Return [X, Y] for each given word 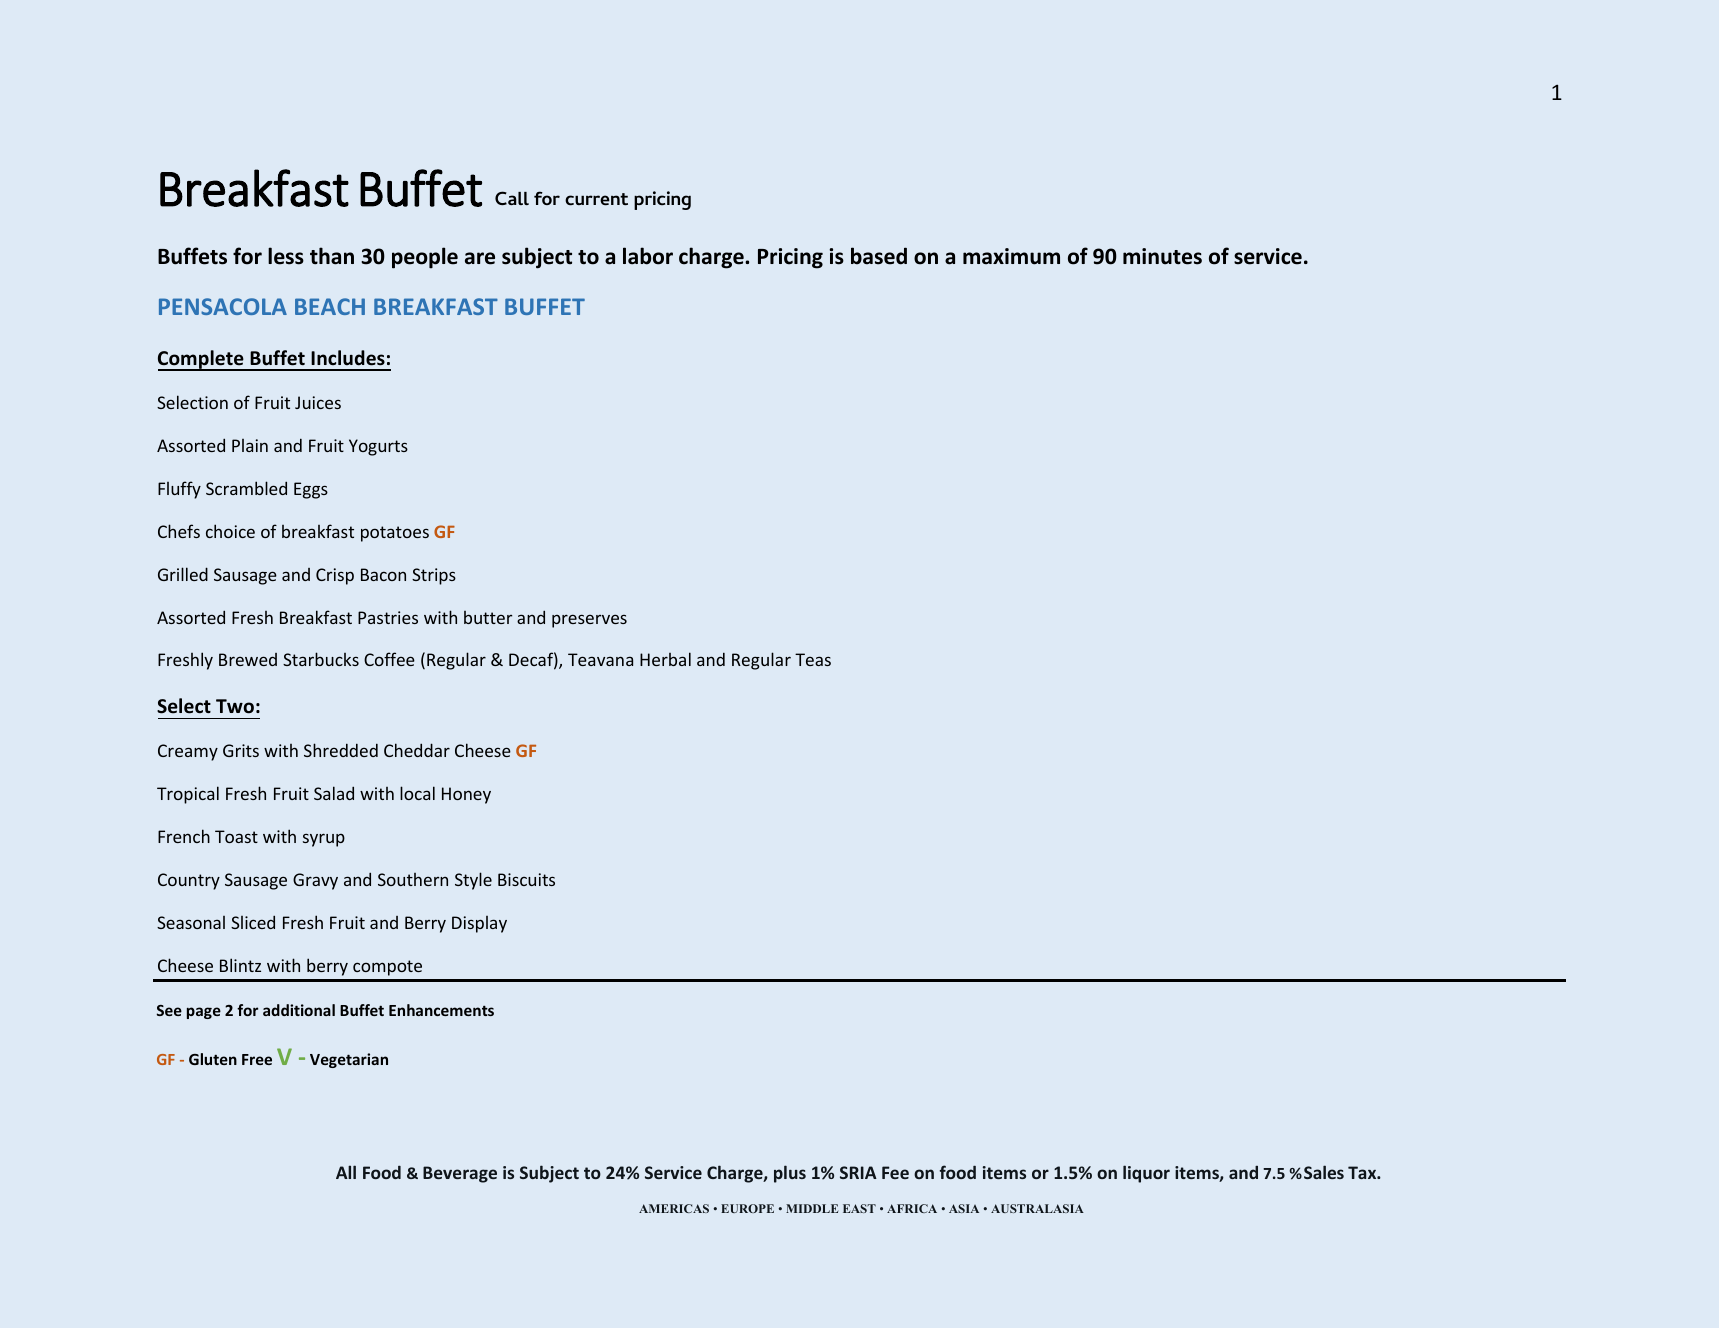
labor [648, 256]
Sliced [253, 922]
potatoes [395, 534]
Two [235, 706]
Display [479, 924]
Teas [813, 659]
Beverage [460, 1174]
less [286, 256]
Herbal [665, 659]
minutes [1162, 256]
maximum [1011, 256]
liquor [1146, 1174]
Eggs [311, 490]
